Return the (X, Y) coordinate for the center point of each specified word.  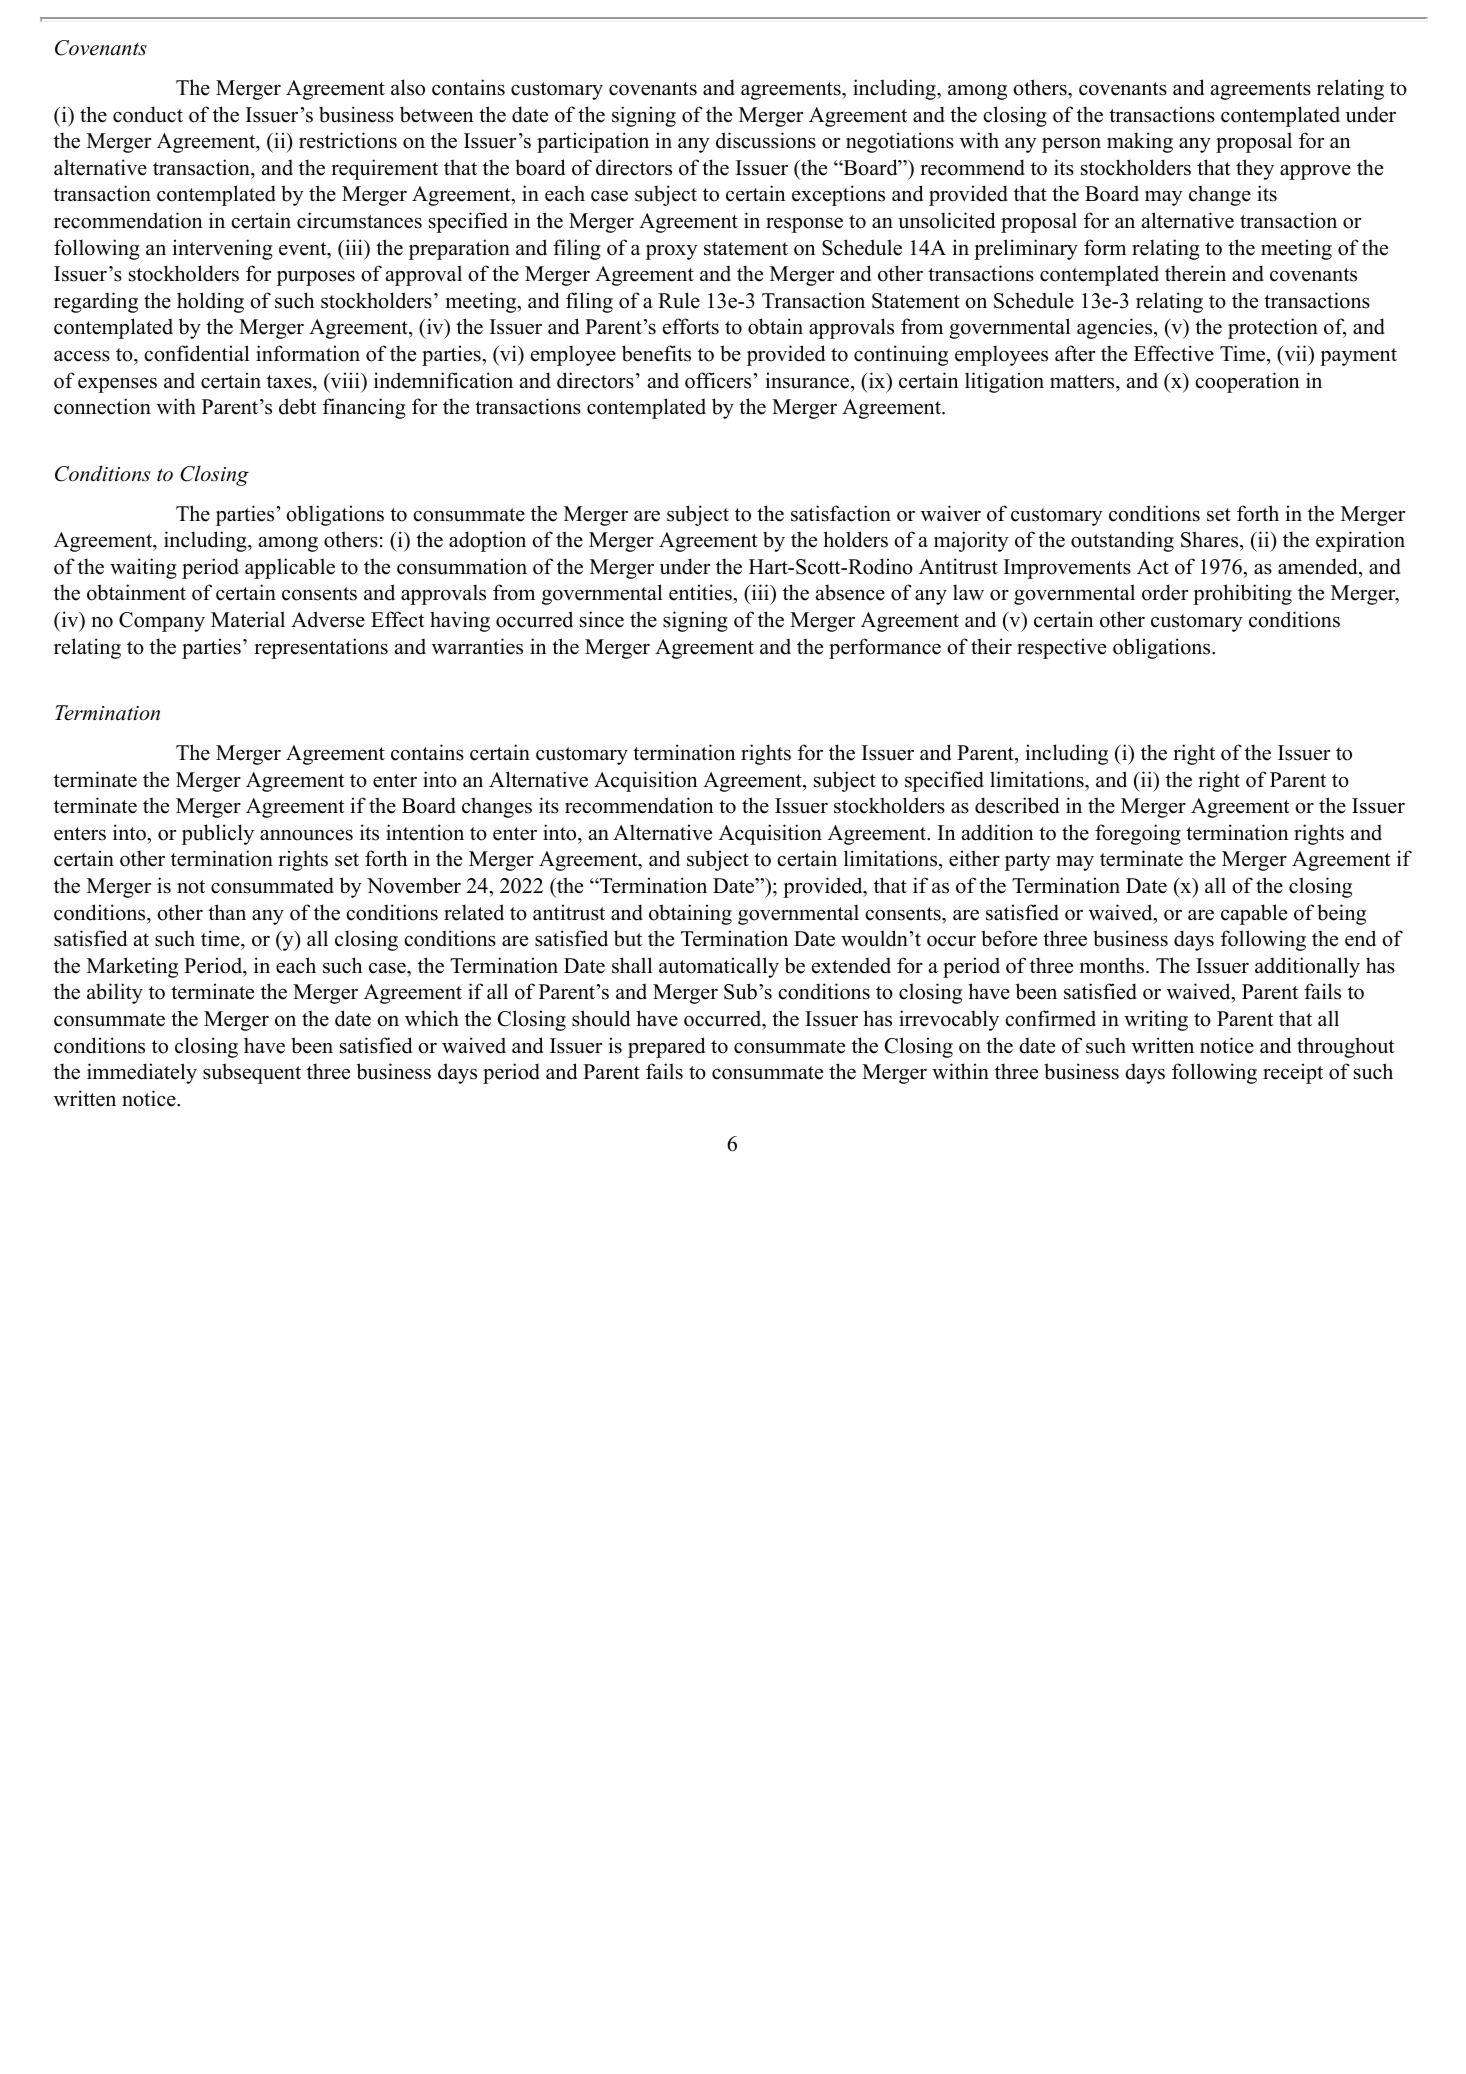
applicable (290, 568)
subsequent (252, 1073)
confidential (196, 353)
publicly (218, 834)
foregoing (1138, 834)
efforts (691, 326)
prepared (666, 1047)
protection (1273, 328)
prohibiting (1242, 594)
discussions (766, 140)
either (974, 858)
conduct (148, 114)
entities (701, 592)
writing (1156, 1020)
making (1140, 142)
